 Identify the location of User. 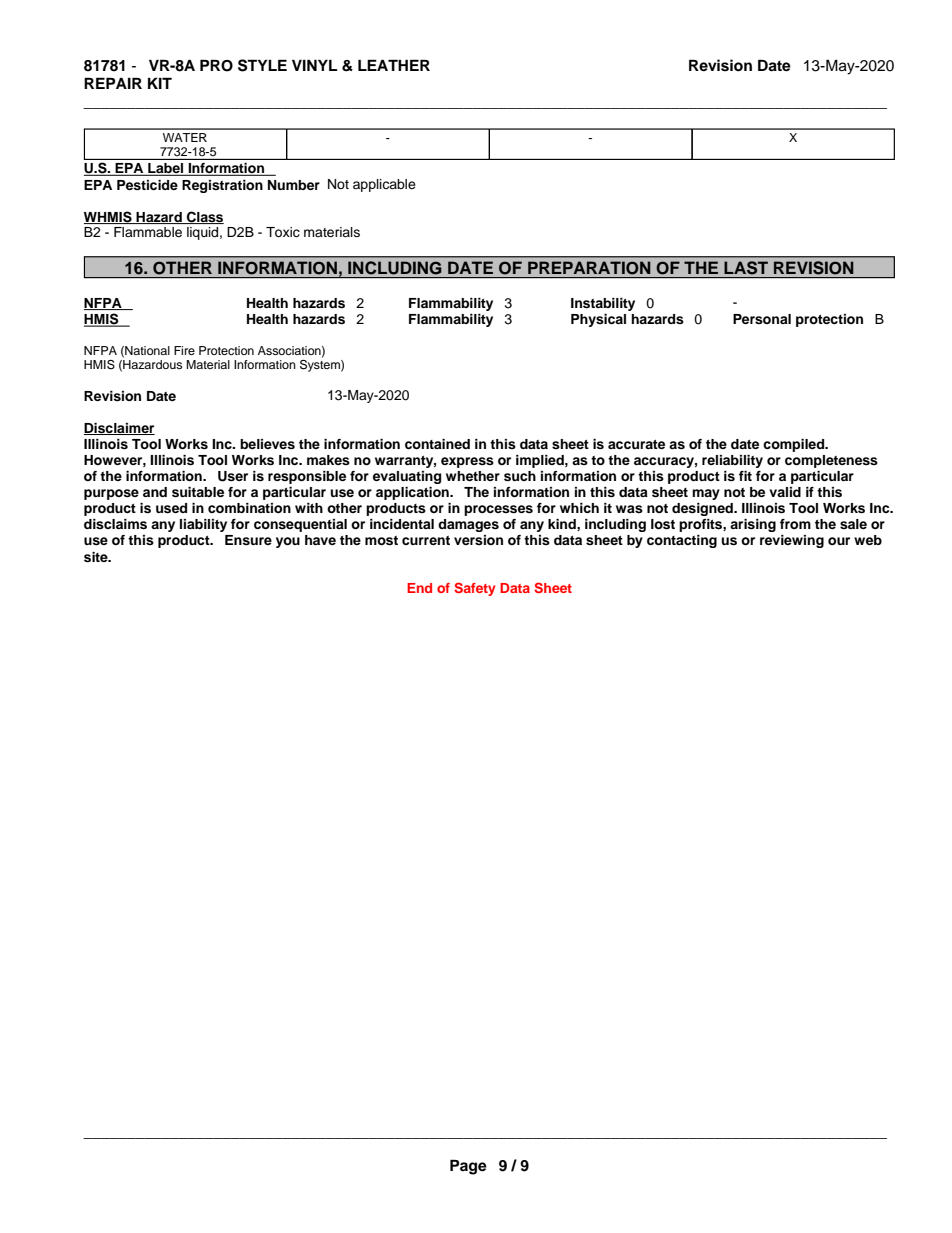
(233, 476).
